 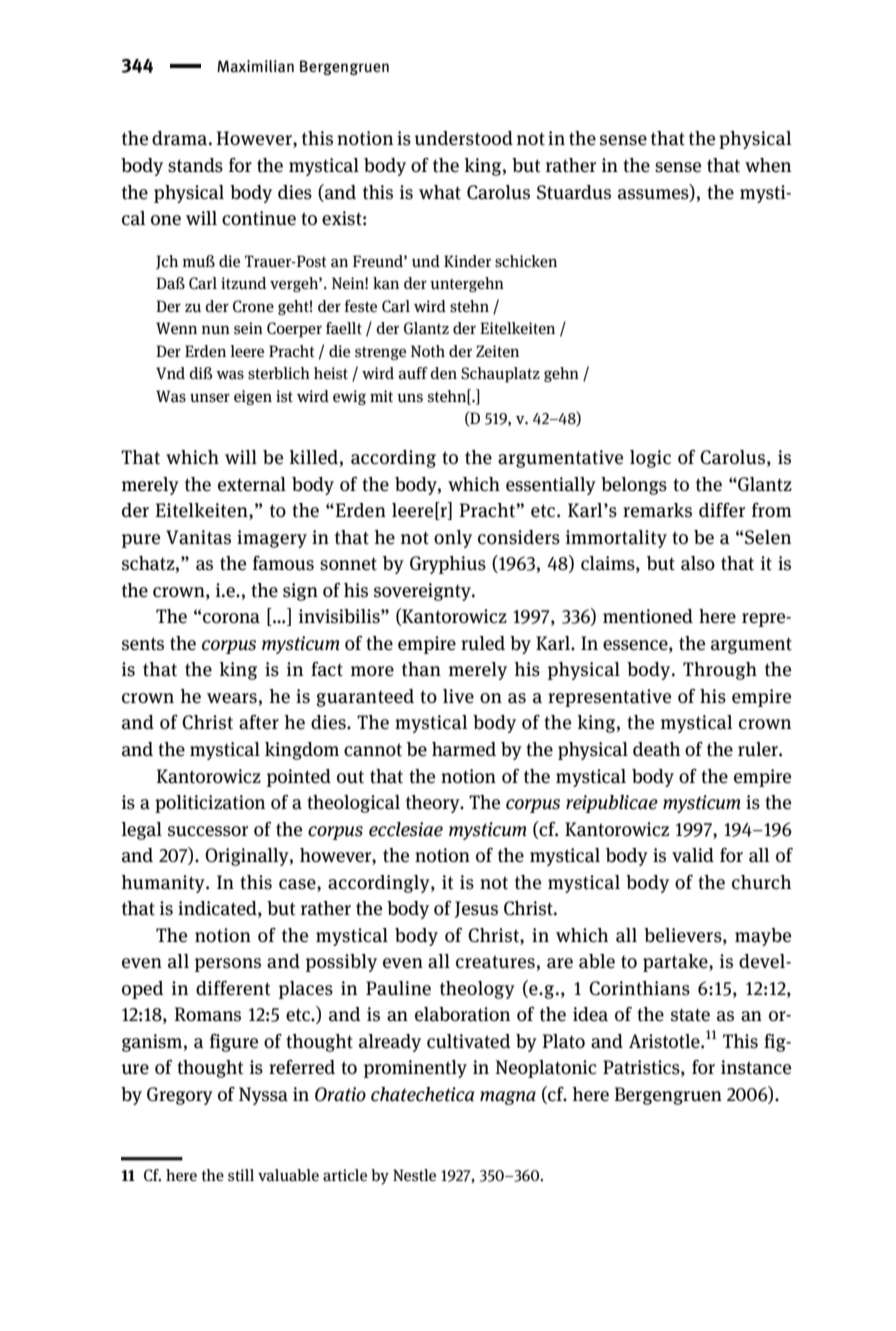 I want to click on when, so click(x=768, y=165).
